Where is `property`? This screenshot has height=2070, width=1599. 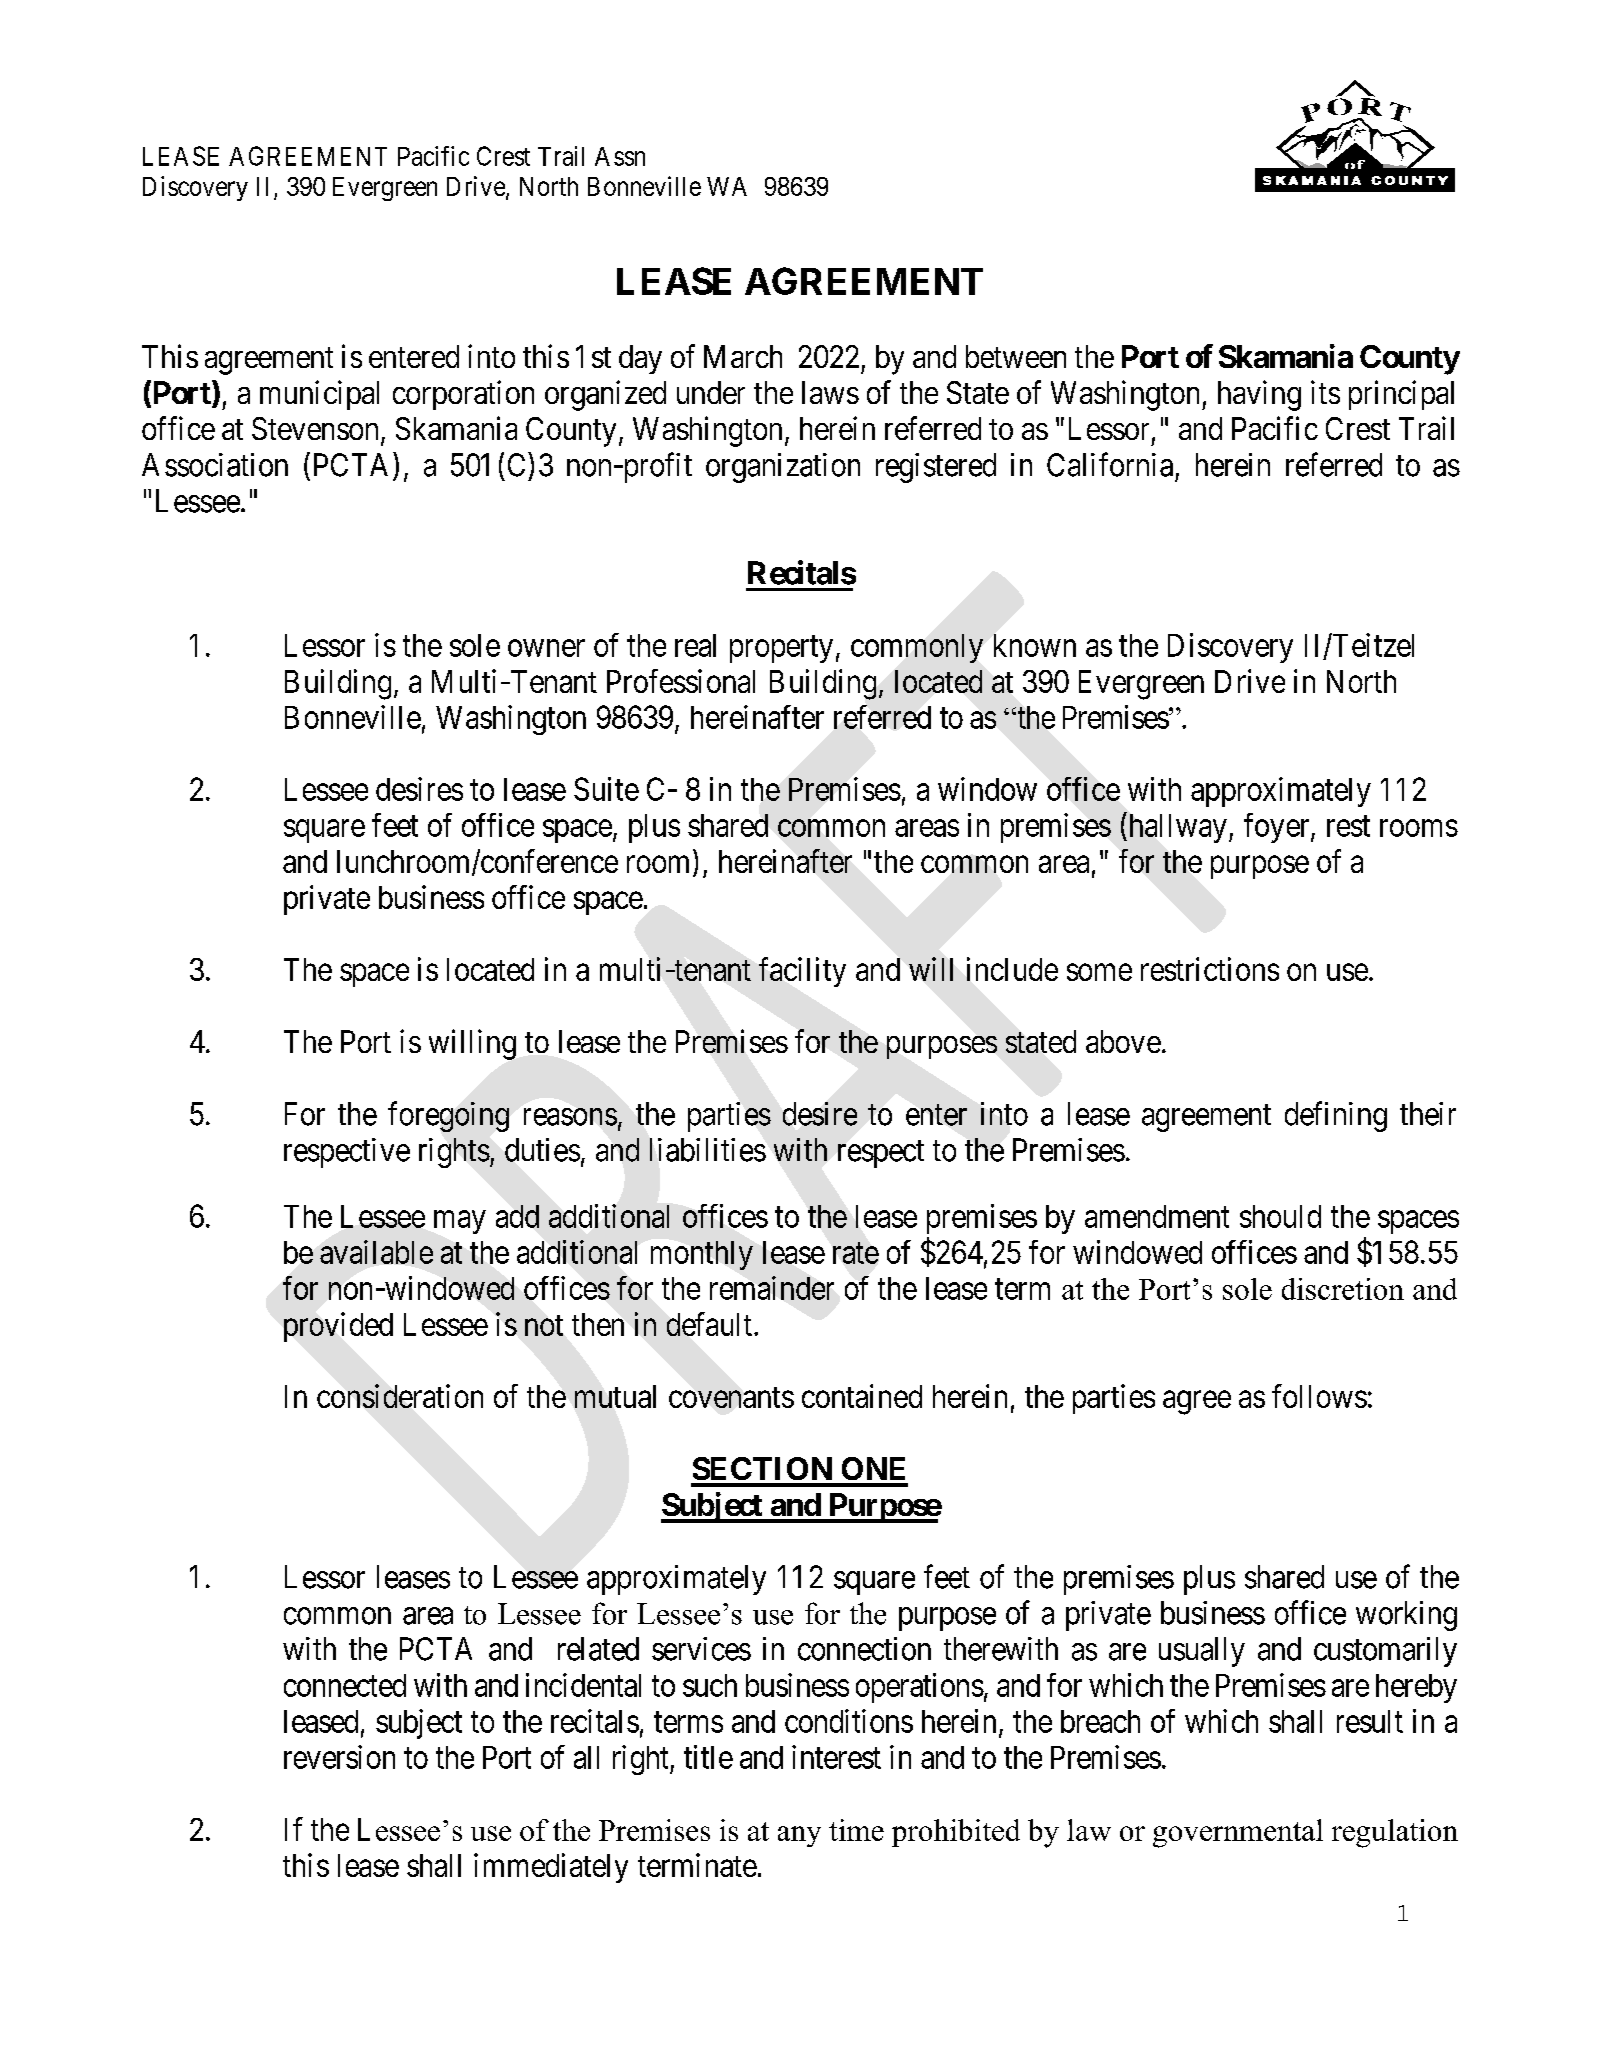
property is located at coordinates (781, 649).
